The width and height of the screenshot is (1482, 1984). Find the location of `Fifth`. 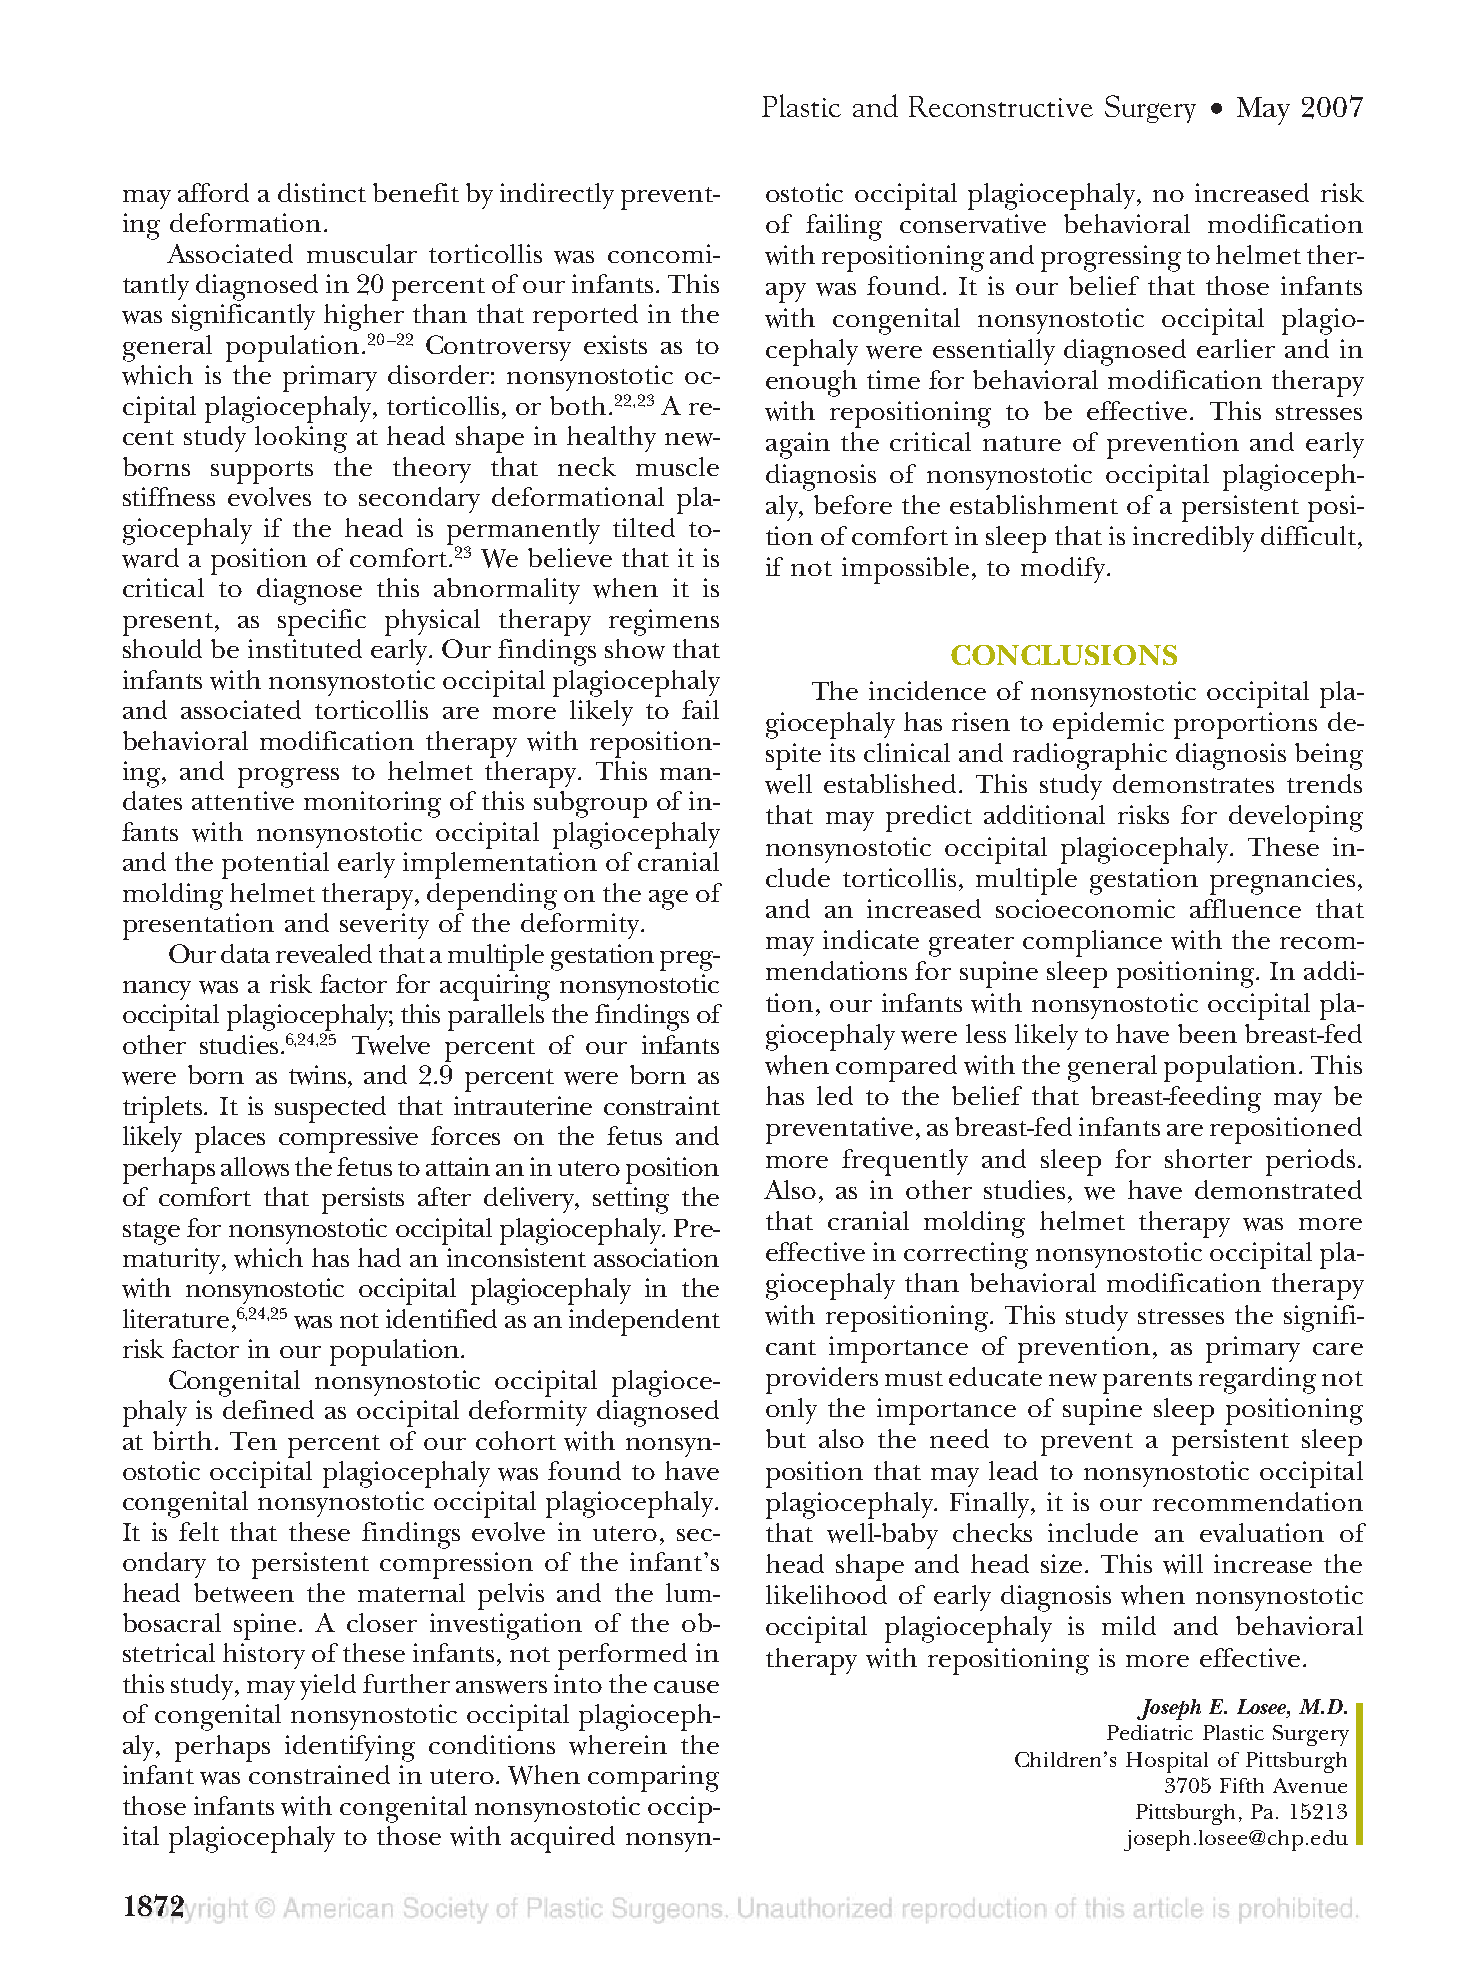

Fifth is located at coordinates (1242, 1785).
